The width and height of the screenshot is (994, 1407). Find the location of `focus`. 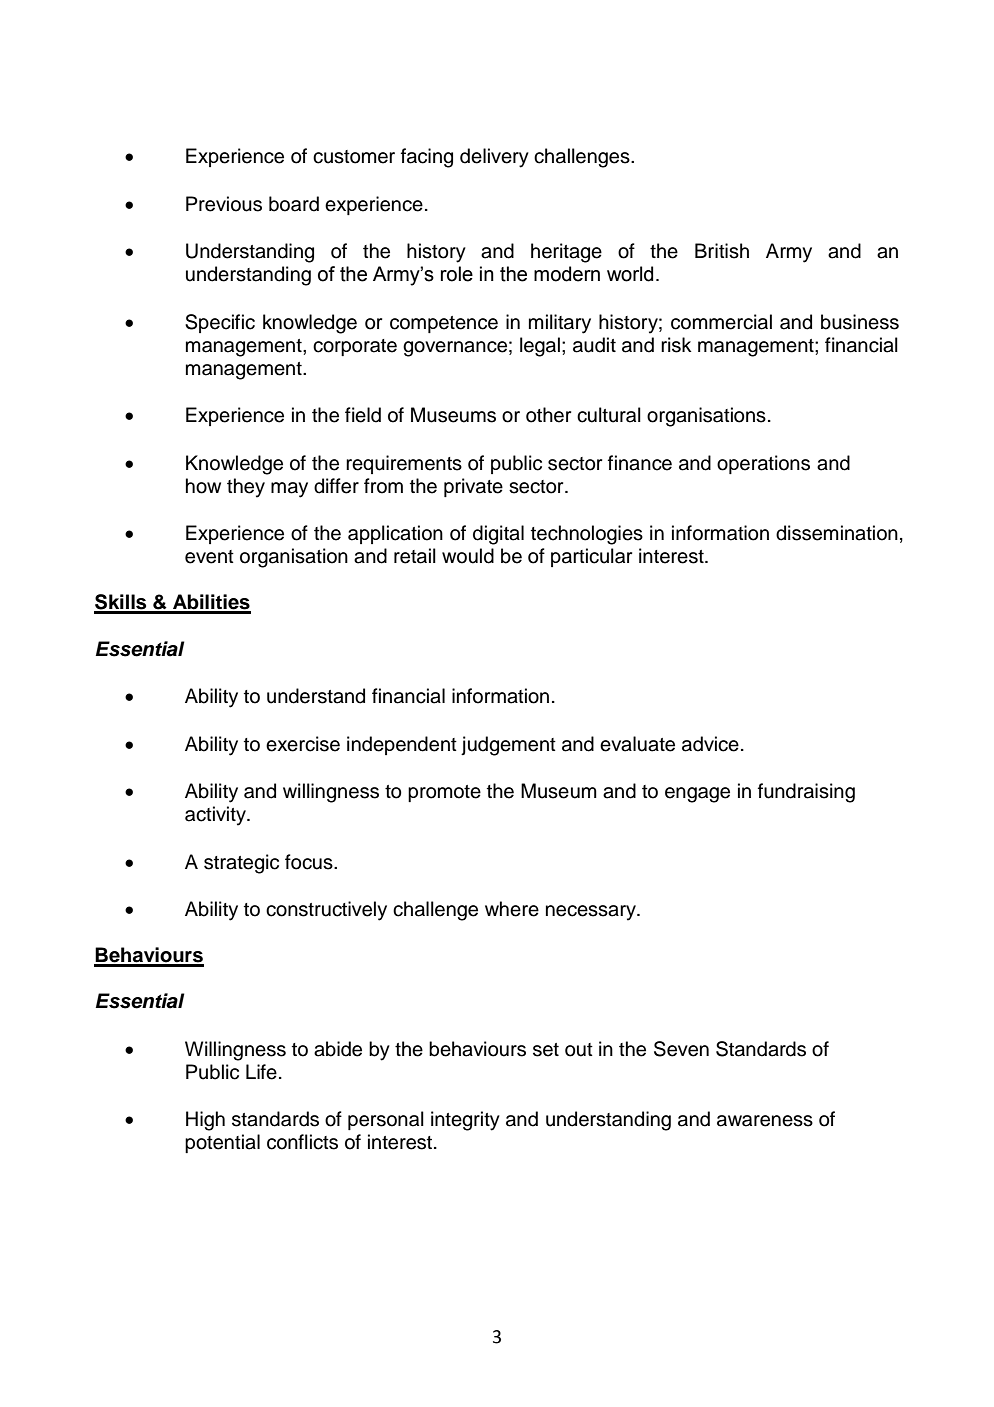

focus is located at coordinates (310, 862).
